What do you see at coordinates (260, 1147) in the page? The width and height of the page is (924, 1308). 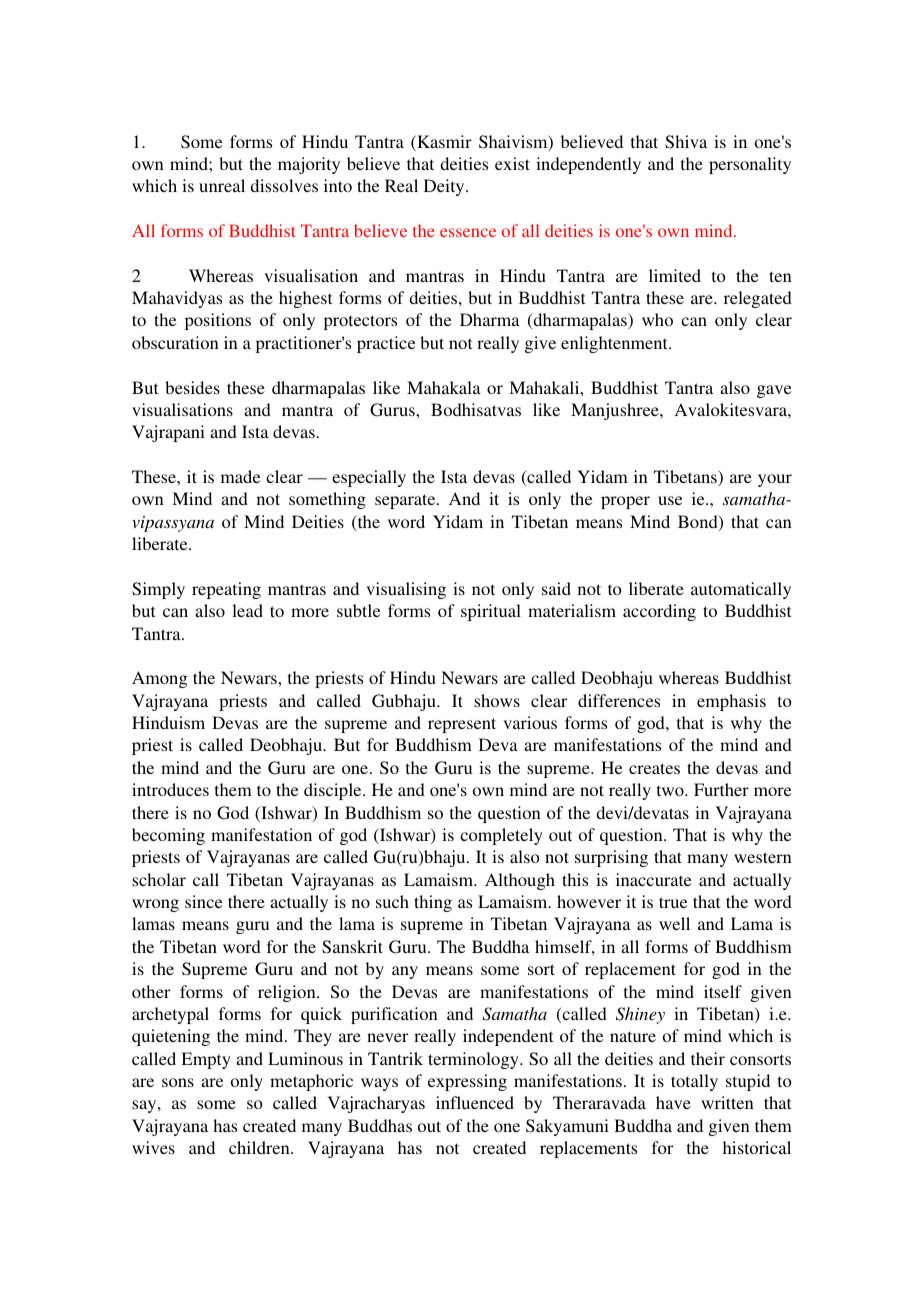 I see `children` at bounding box center [260, 1147].
